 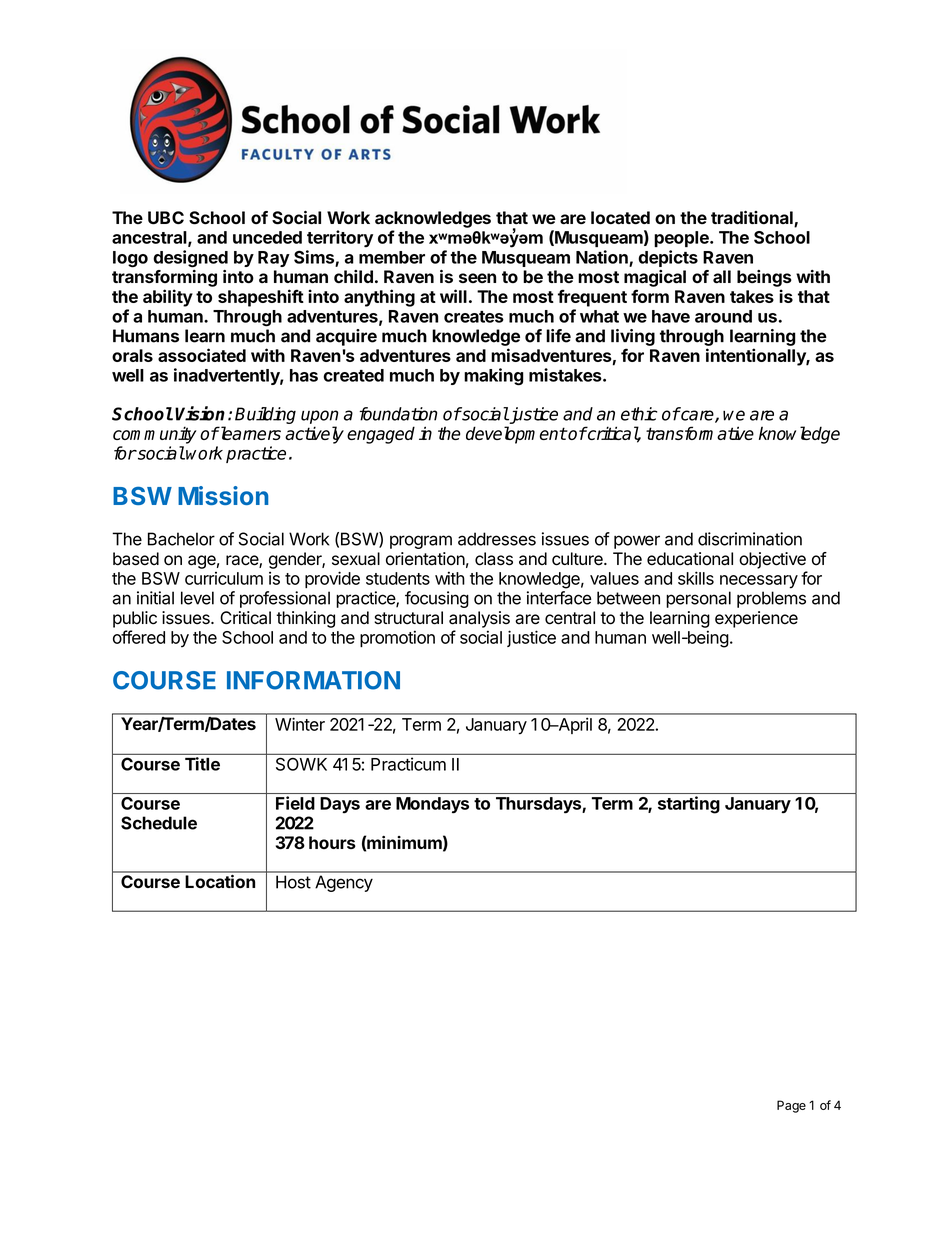 What do you see at coordinates (689, 805) in the screenshot?
I see `starting` at bounding box center [689, 805].
